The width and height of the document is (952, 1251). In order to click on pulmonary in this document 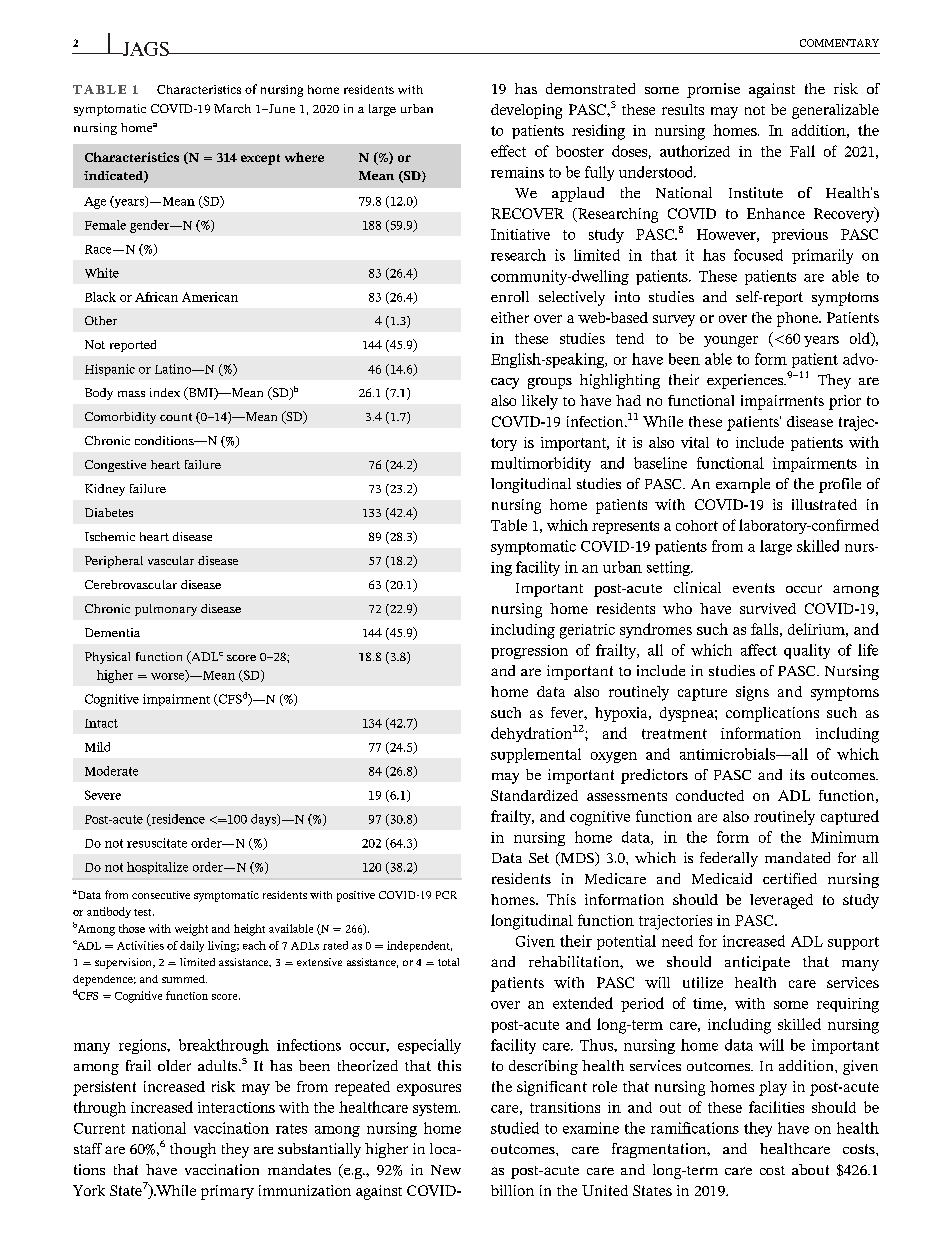, I will do `click(166, 610)`.
